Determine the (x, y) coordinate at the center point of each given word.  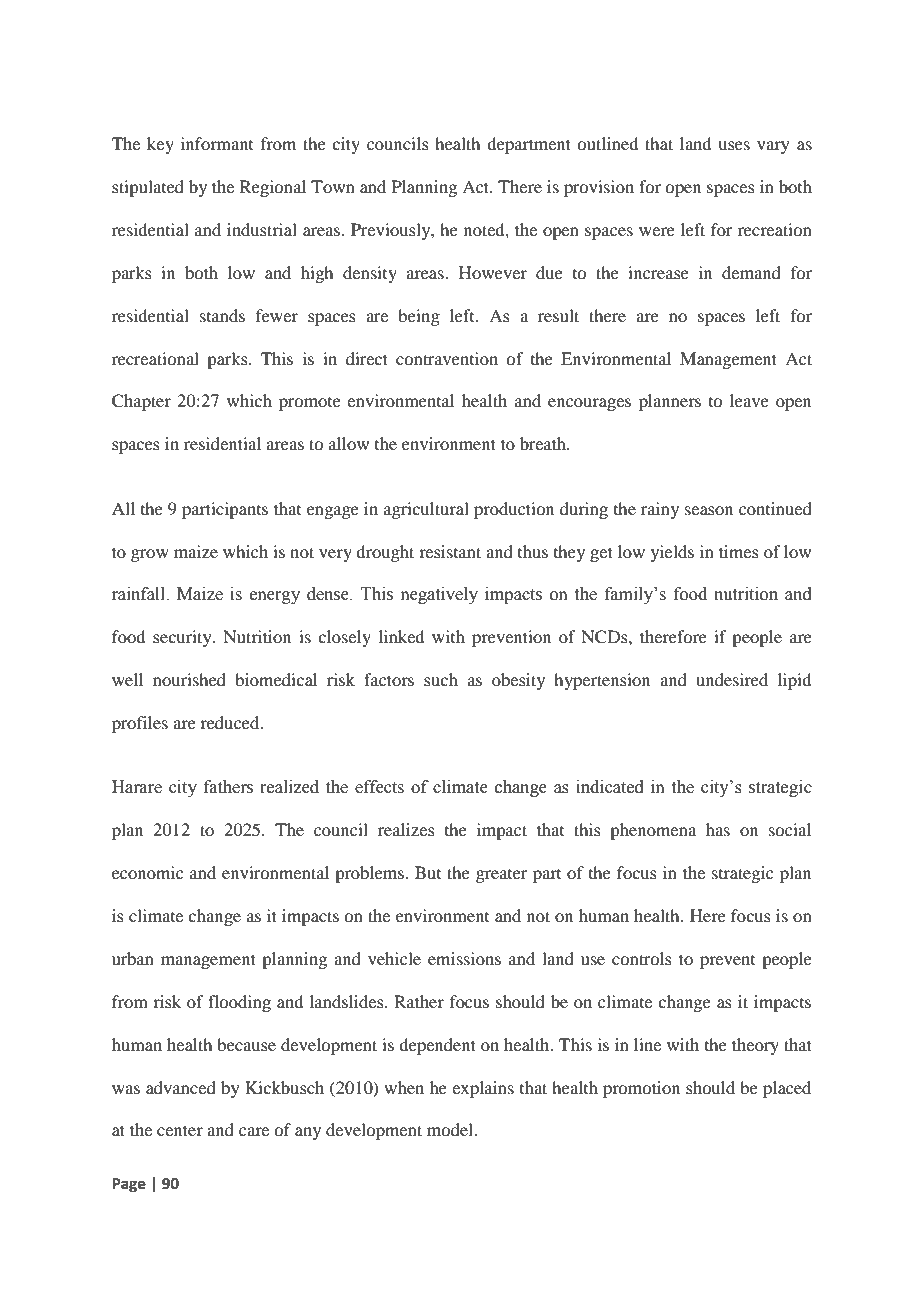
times (739, 551)
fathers (228, 787)
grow (150, 555)
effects (379, 787)
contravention (447, 358)
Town (333, 186)
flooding (239, 1003)
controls (642, 958)
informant (217, 143)
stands (222, 315)
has (718, 829)
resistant (450, 551)
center (180, 1130)
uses (734, 145)
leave (749, 400)
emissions (464, 958)
